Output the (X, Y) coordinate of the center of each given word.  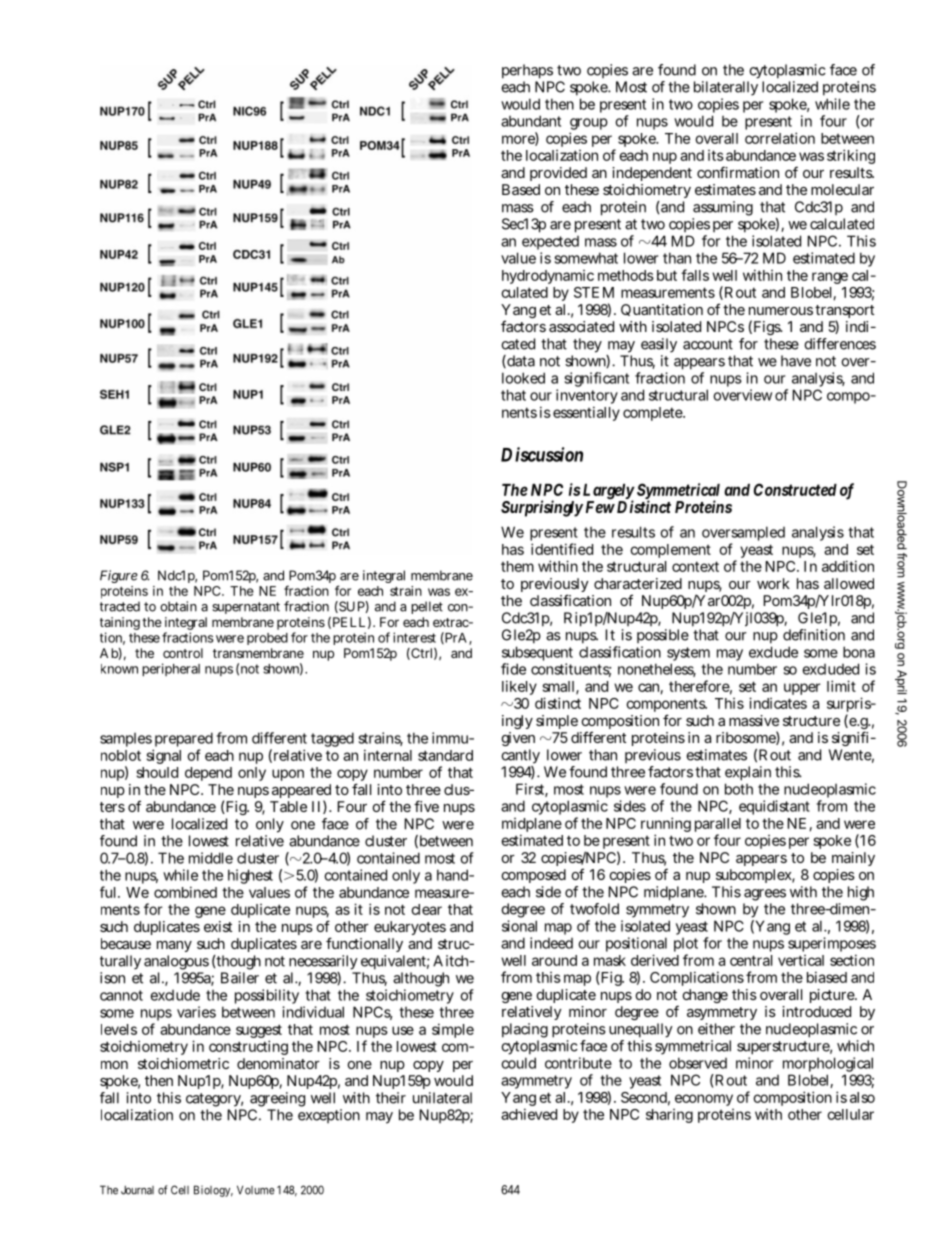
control (183, 653)
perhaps (527, 71)
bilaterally (726, 90)
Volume (256, 1190)
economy (704, 1100)
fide (513, 669)
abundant (531, 121)
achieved (529, 1114)
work (773, 583)
